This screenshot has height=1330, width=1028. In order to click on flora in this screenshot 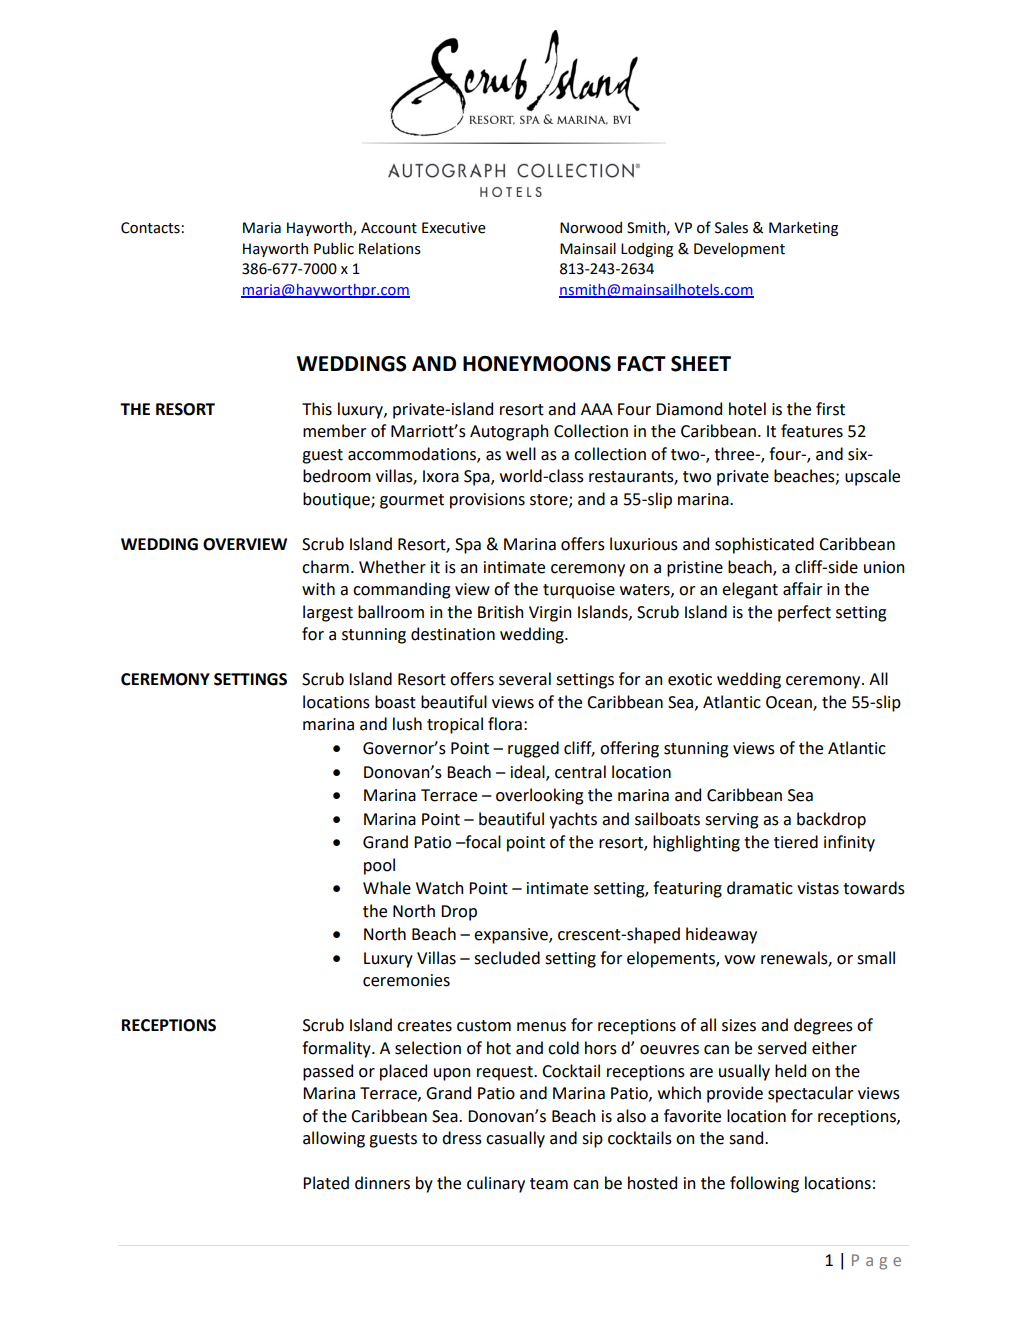, I will do `click(505, 724)`.
